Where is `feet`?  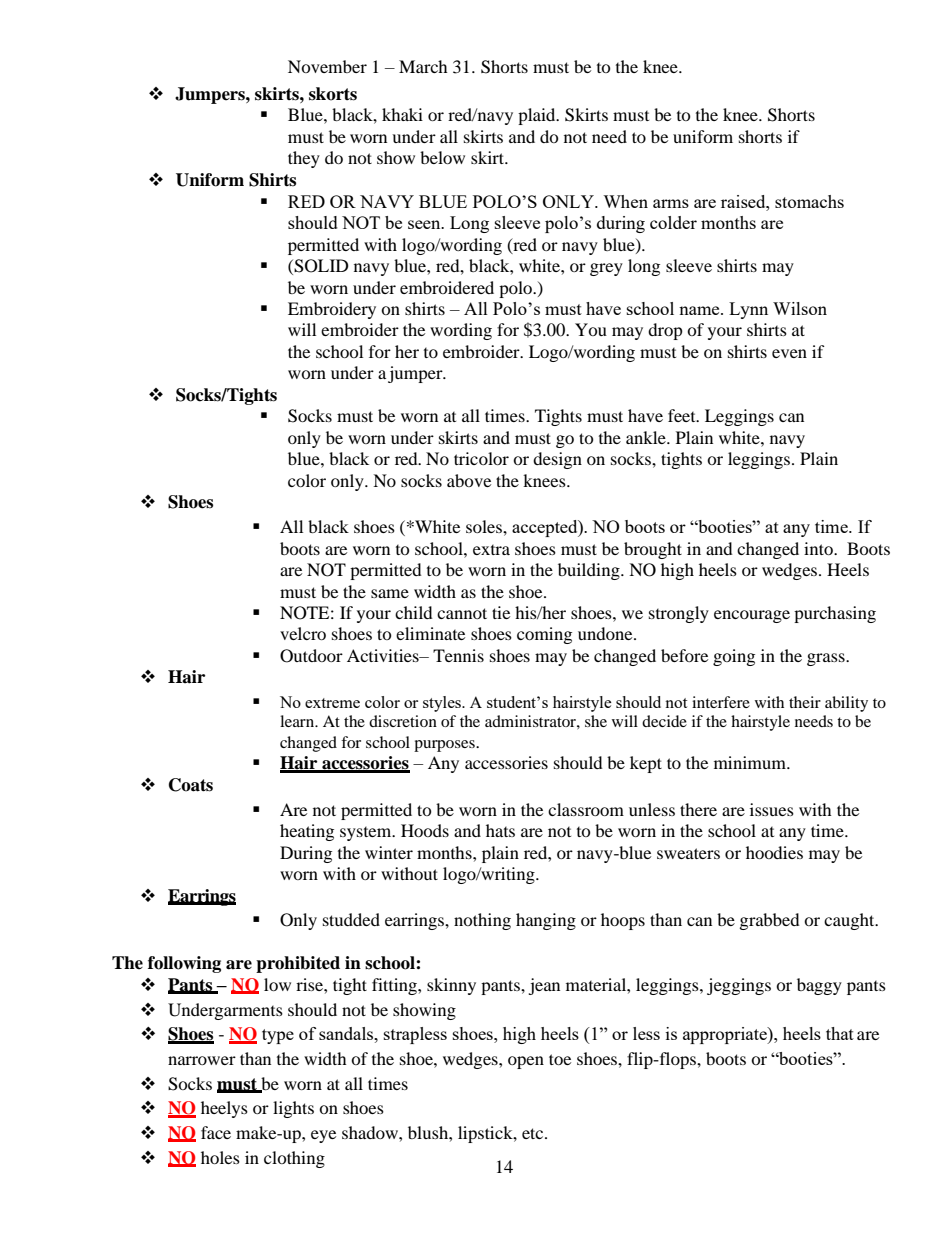 feet is located at coordinates (683, 415).
